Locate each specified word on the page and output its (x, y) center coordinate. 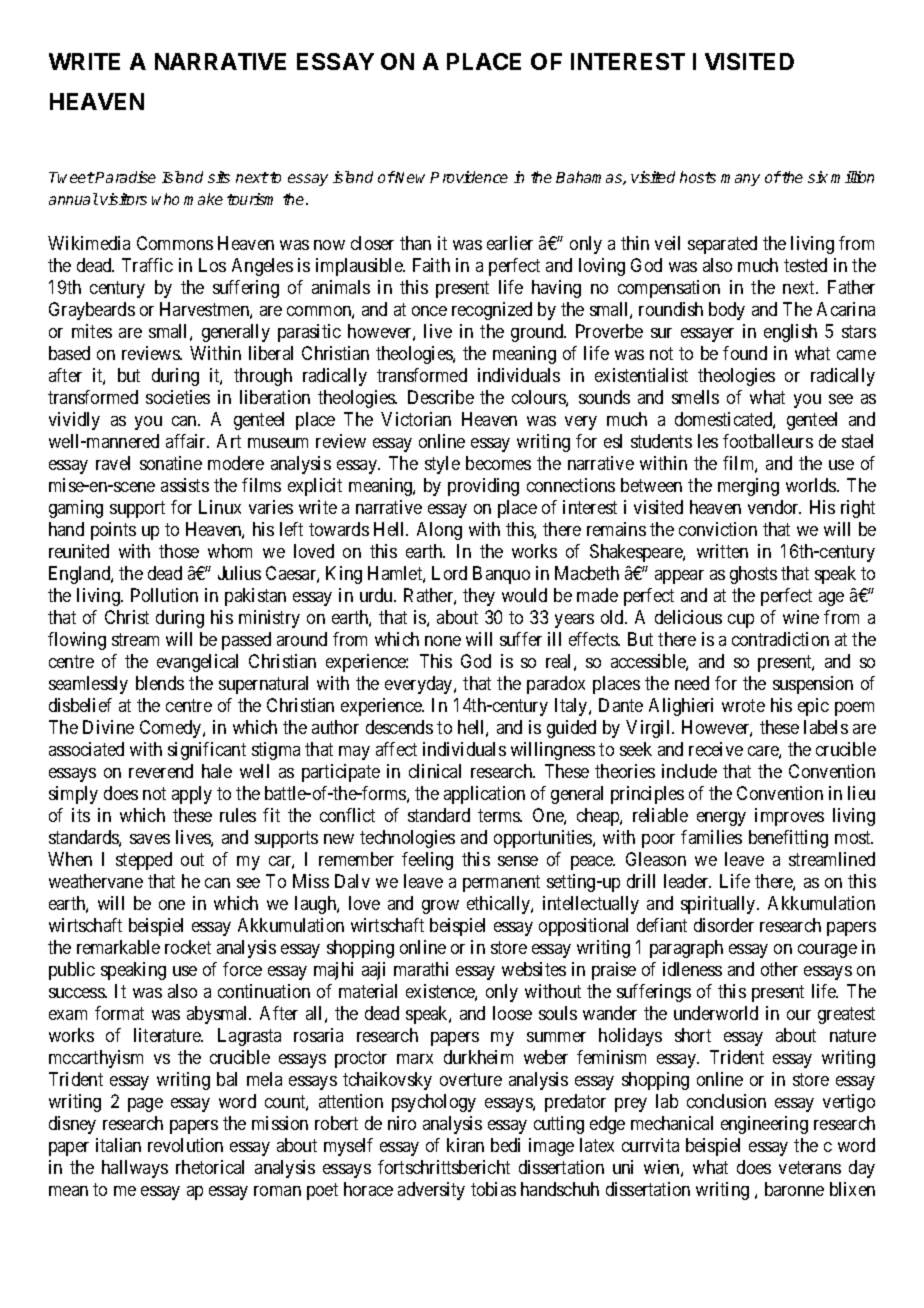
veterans (810, 1168)
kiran (465, 1145)
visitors (123, 199)
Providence (469, 177)
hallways (135, 1169)
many (740, 180)
